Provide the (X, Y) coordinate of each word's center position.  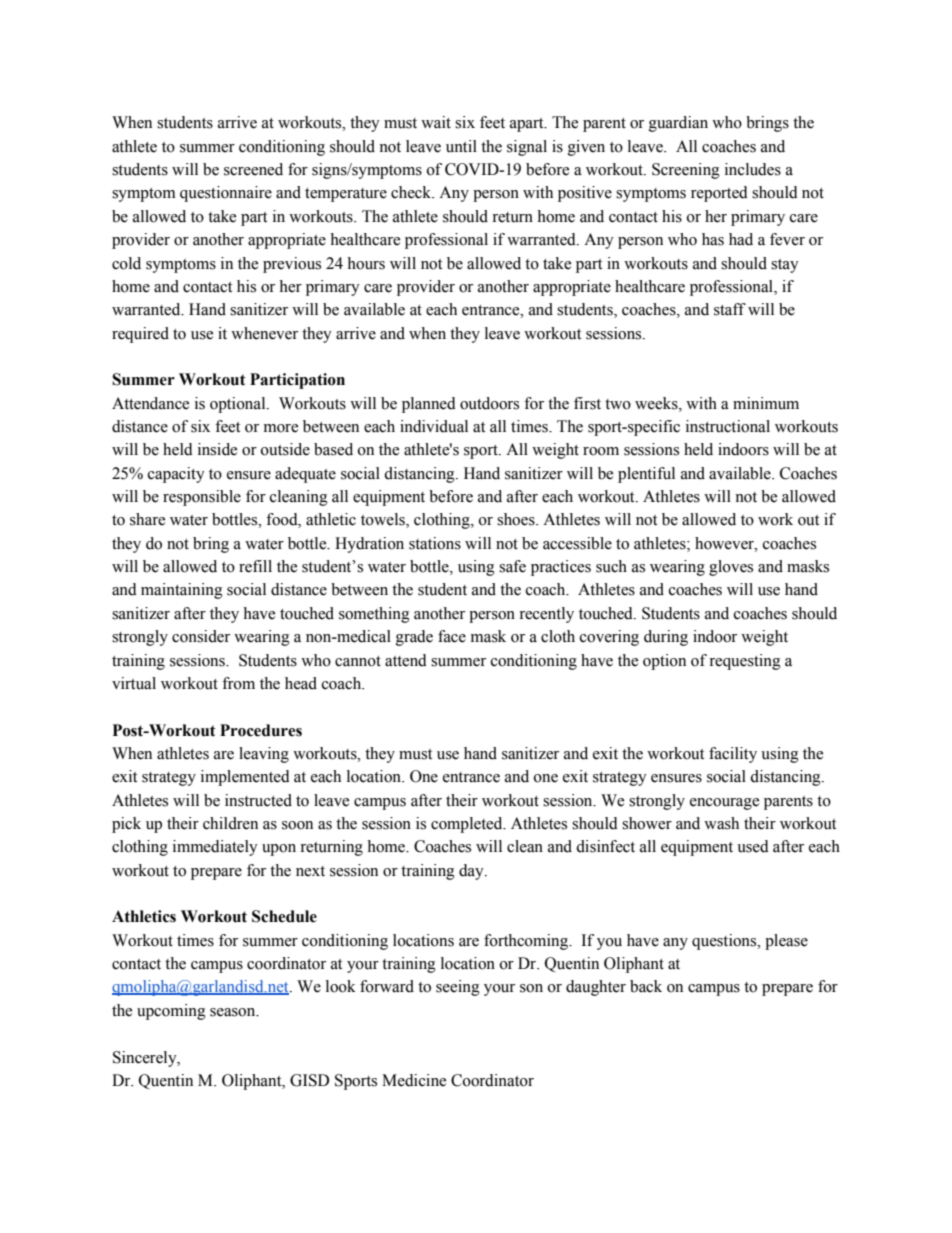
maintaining (182, 591)
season (234, 1012)
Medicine (414, 1080)
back (646, 986)
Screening (686, 171)
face (452, 636)
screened (253, 169)
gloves (731, 568)
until (461, 146)
